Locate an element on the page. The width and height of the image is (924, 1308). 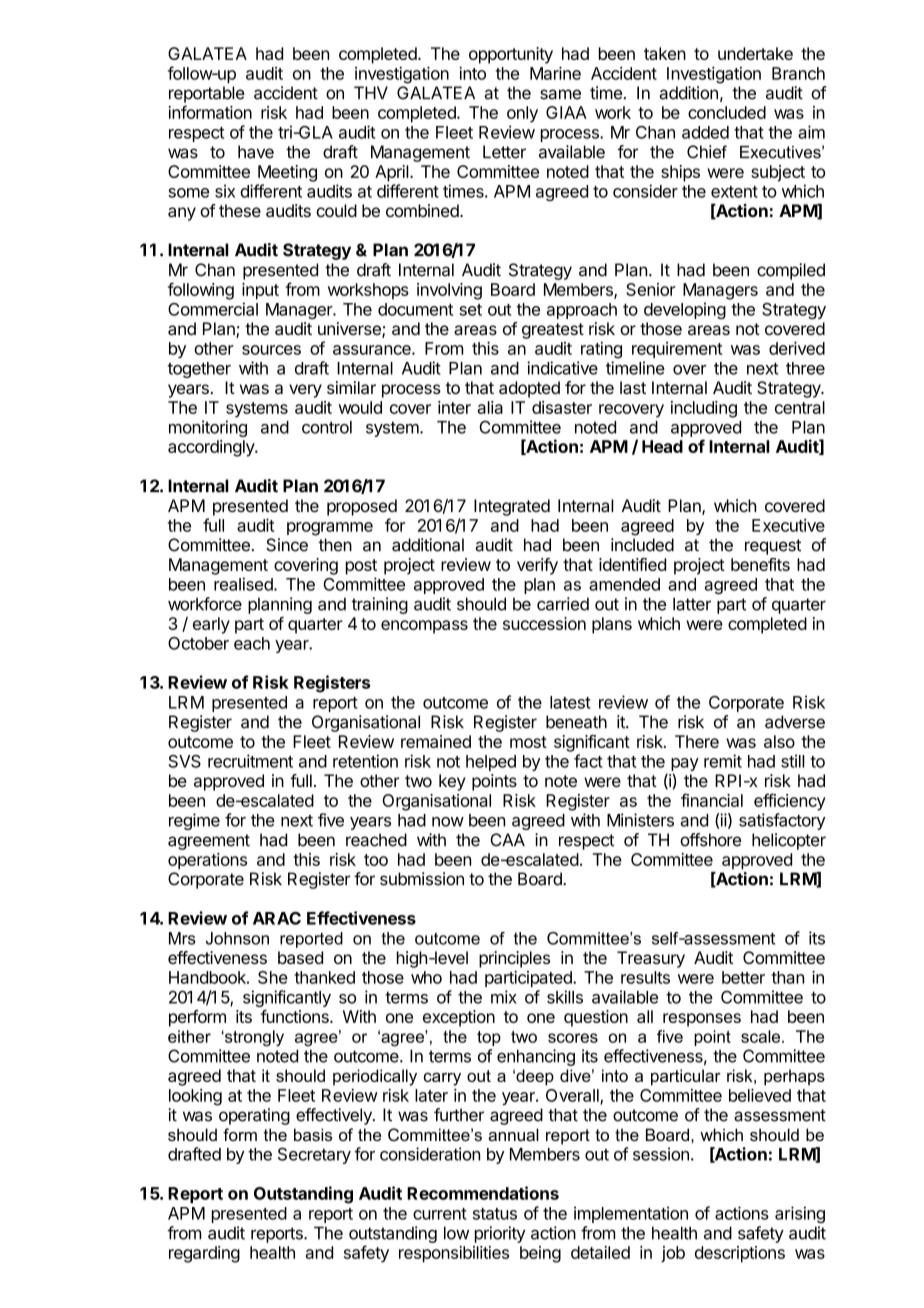
offshore is located at coordinates (710, 840).
